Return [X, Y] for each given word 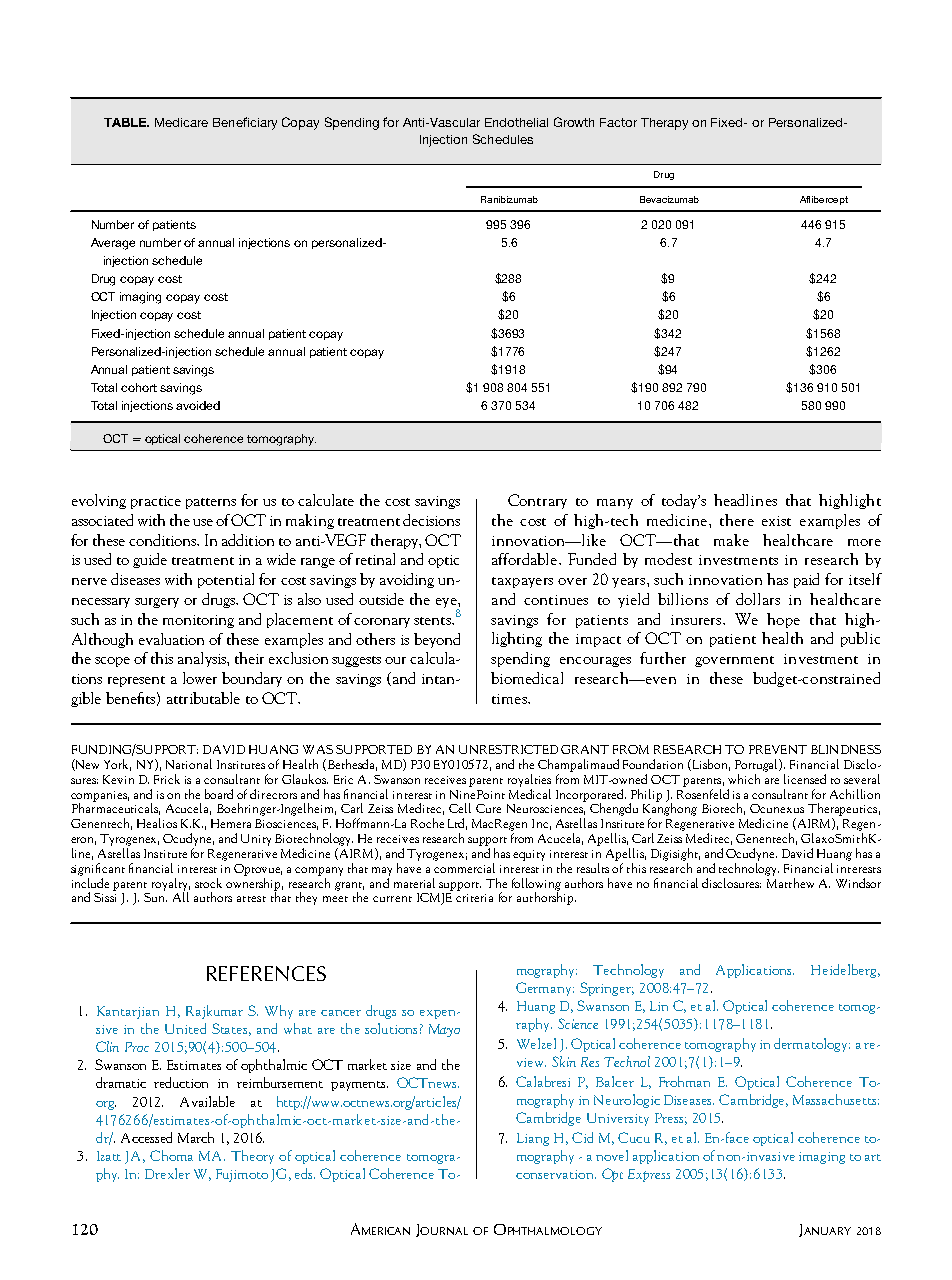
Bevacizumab [669, 199]
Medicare [181, 122]
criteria [474, 898]
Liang [533, 1139]
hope [783, 620]
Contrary [537, 501]
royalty [171, 885]
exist [776, 521]
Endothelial [516, 122]
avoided [198, 405]
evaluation [171, 639]
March [196, 1137]
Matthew [790, 881]
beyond [437, 640]
